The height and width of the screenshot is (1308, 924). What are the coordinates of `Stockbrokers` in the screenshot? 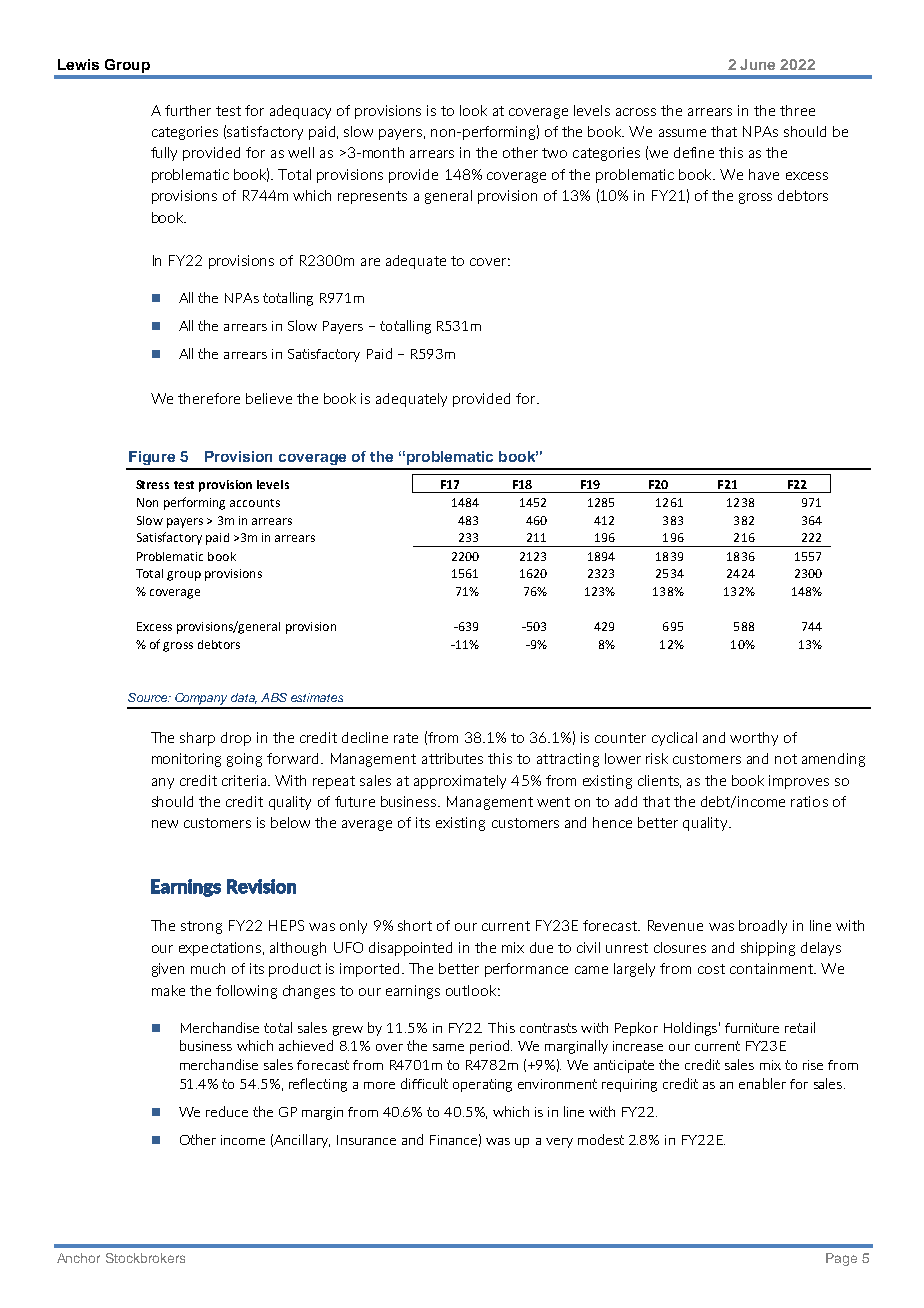 It's located at (145, 1258).
